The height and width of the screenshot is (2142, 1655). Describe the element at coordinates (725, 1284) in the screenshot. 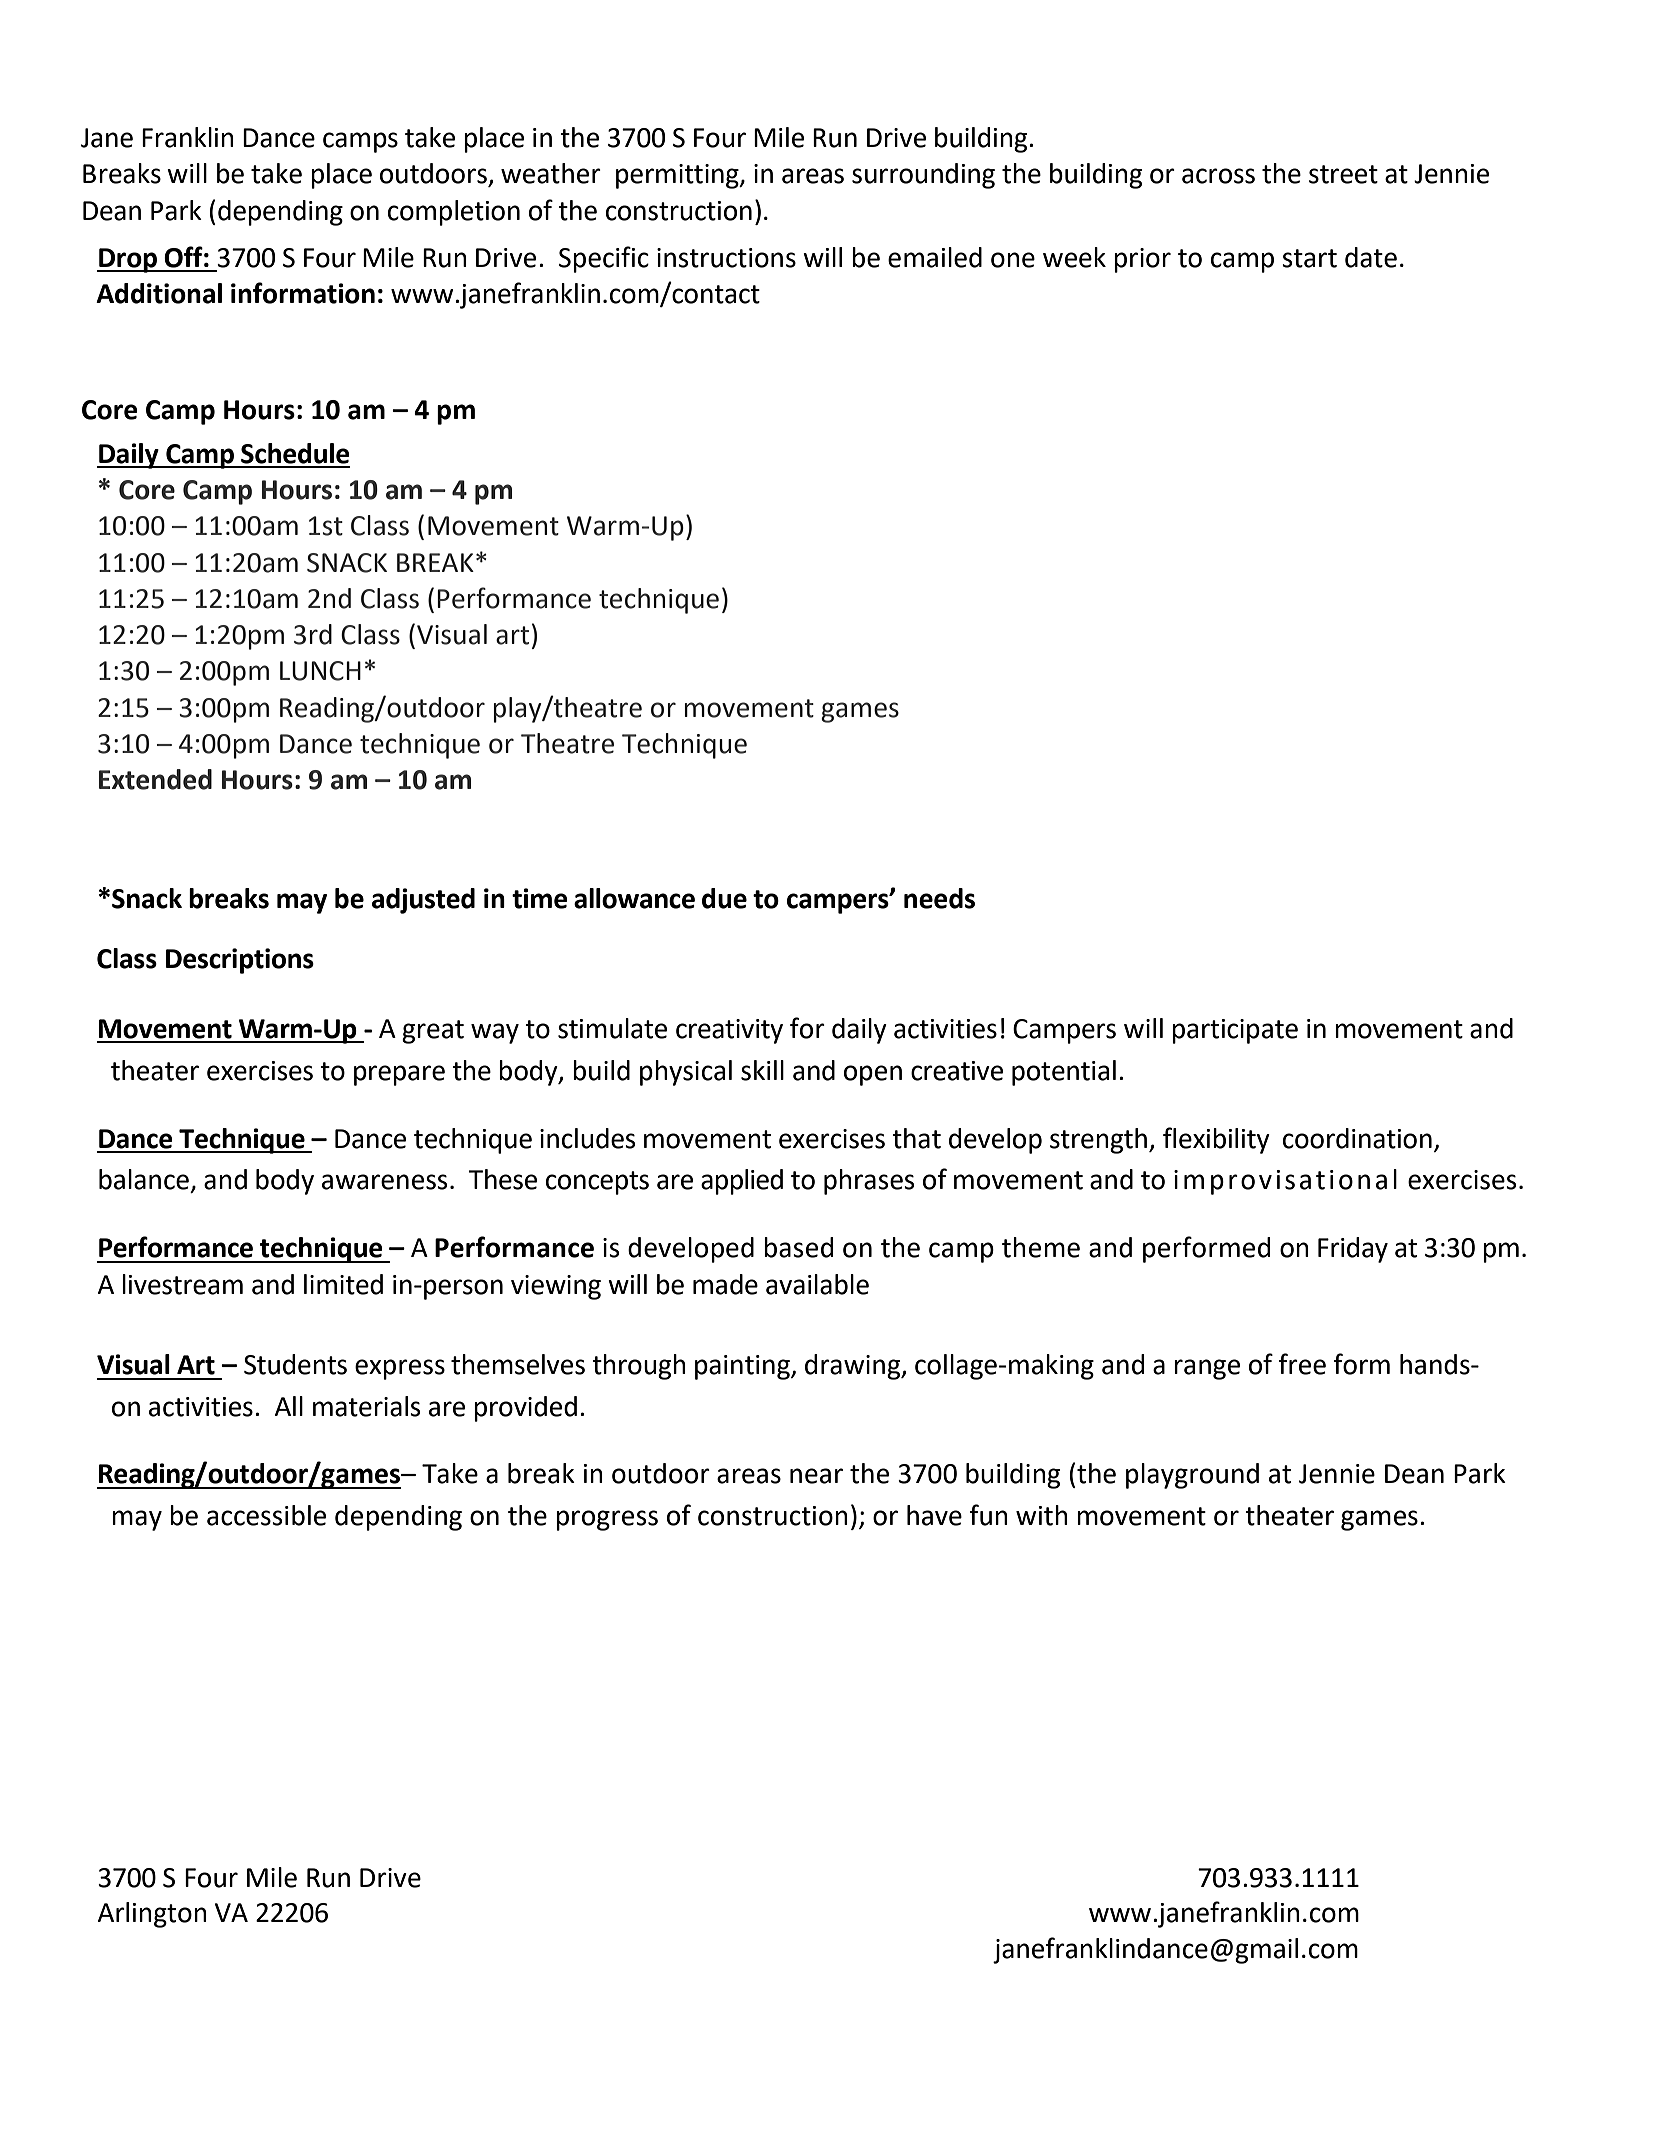

I see `made` at that location.
